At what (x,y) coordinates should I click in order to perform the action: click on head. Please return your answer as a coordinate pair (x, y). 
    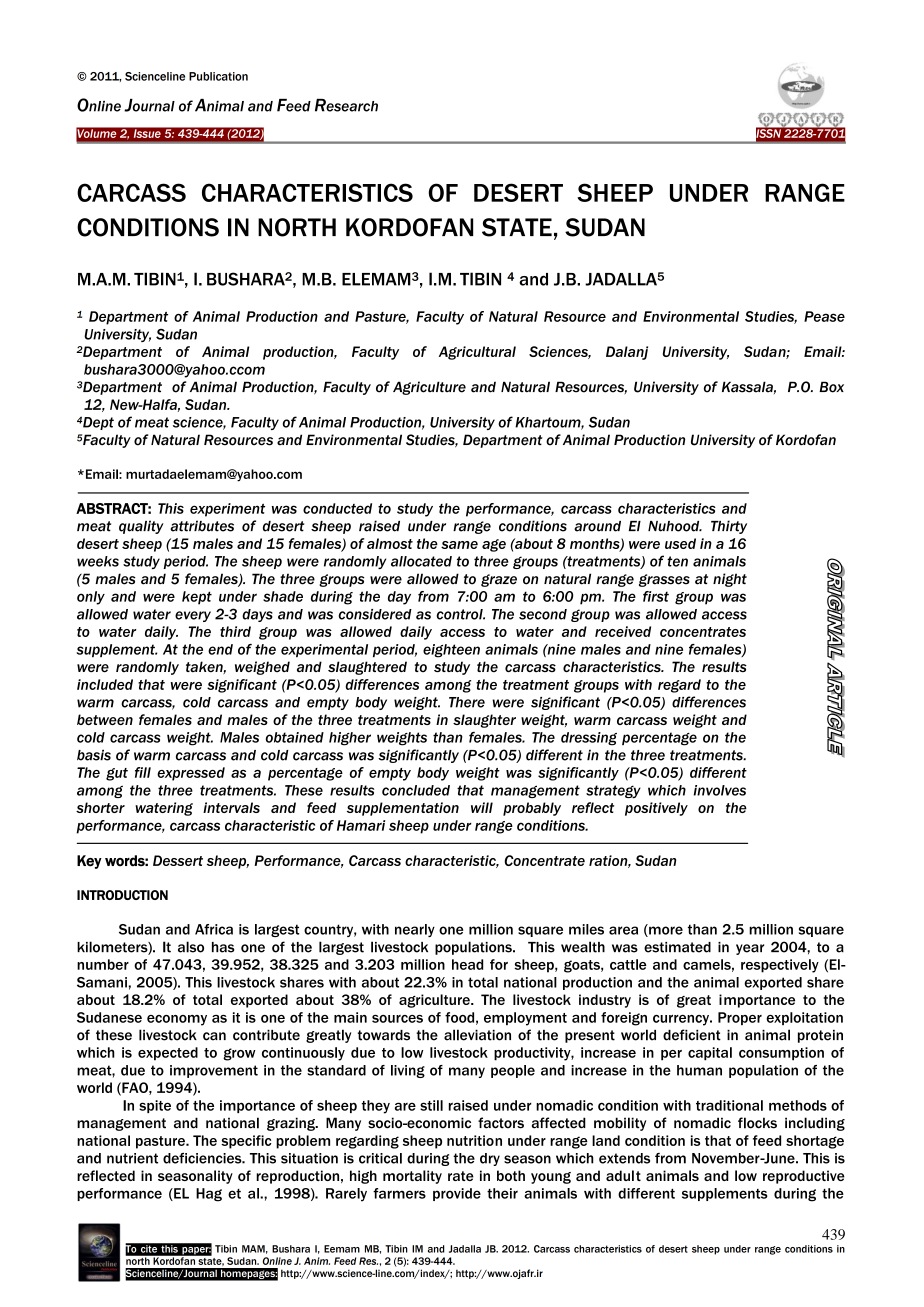
    Looking at the image, I should click on (467, 964).
